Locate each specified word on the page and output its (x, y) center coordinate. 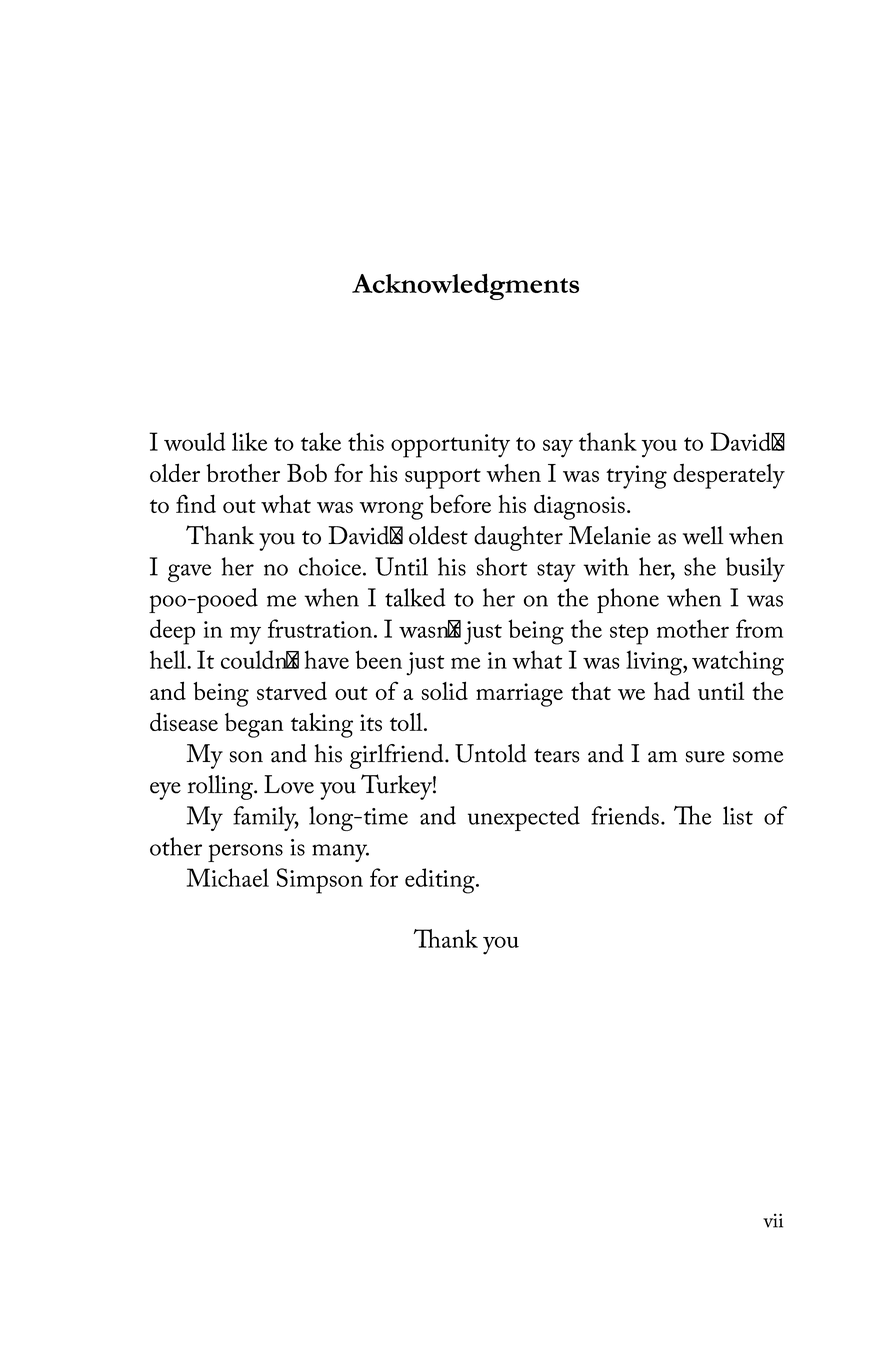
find (196, 503)
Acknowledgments (465, 286)
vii (773, 1220)
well (703, 535)
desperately (729, 476)
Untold (490, 753)
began (254, 725)
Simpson (320, 881)
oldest (438, 535)
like (249, 441)
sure (705, 757)
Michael (228, 877)
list (738, 815)
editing (441, 881)
